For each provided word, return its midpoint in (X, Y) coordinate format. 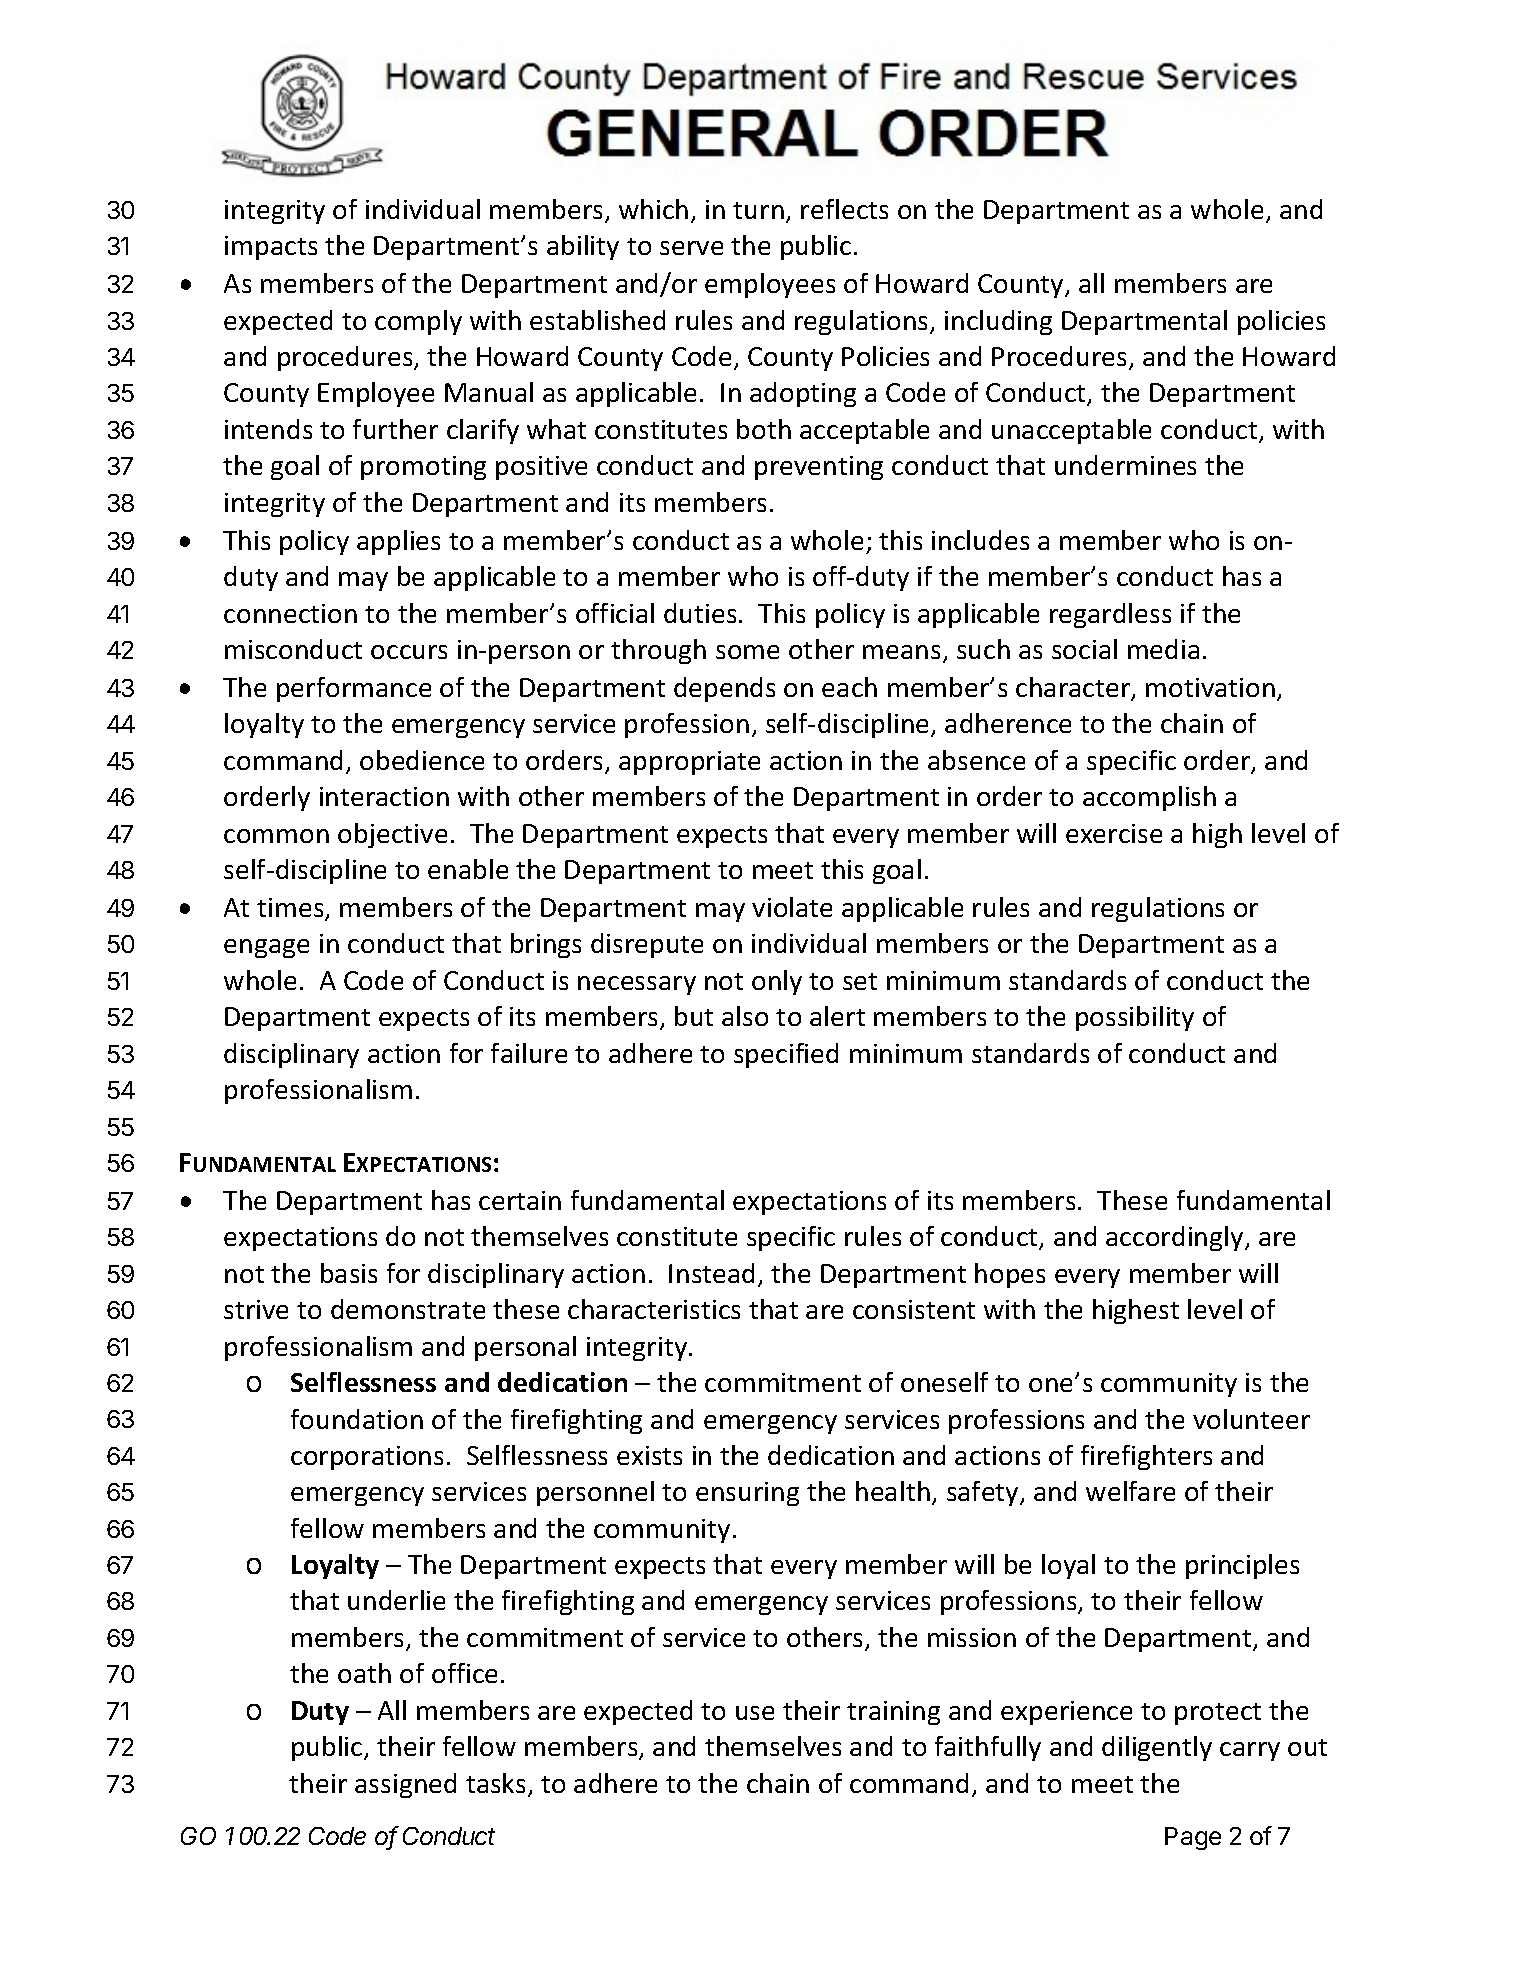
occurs (409, 652)
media (1163, 649)
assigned (405, 1785)
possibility (1135, 1018)
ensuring (747, 1494)
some (747, 652)
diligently (1157, 1748)
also (745, 1016)
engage (266, 948)
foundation (357, 1419)
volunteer (1251, 1419)
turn (758, 210)
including (998, 322)
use (755, 1713)
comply (418, 322)
